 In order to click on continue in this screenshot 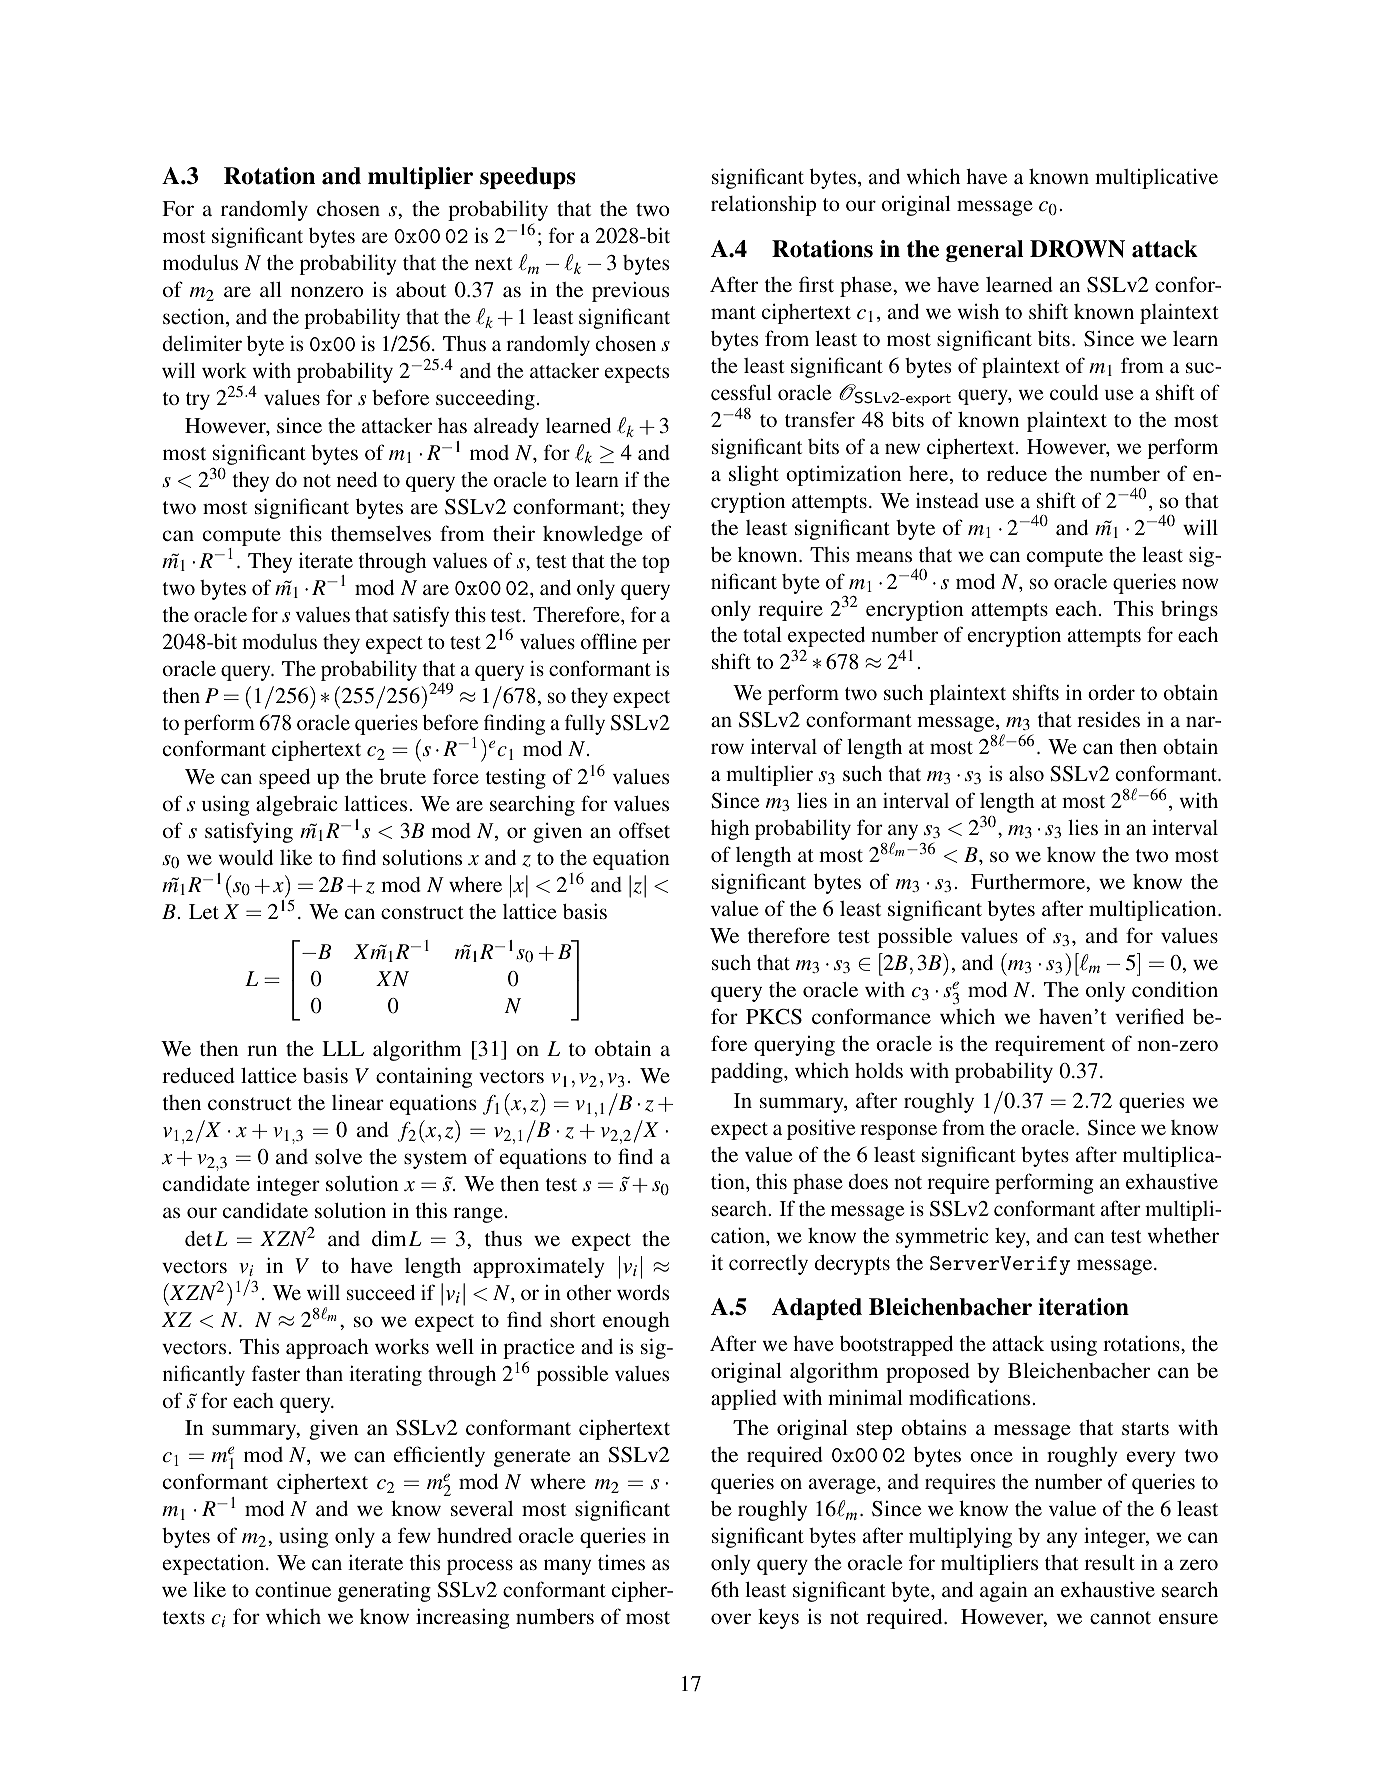, I will do `click(293, 1589)`.
